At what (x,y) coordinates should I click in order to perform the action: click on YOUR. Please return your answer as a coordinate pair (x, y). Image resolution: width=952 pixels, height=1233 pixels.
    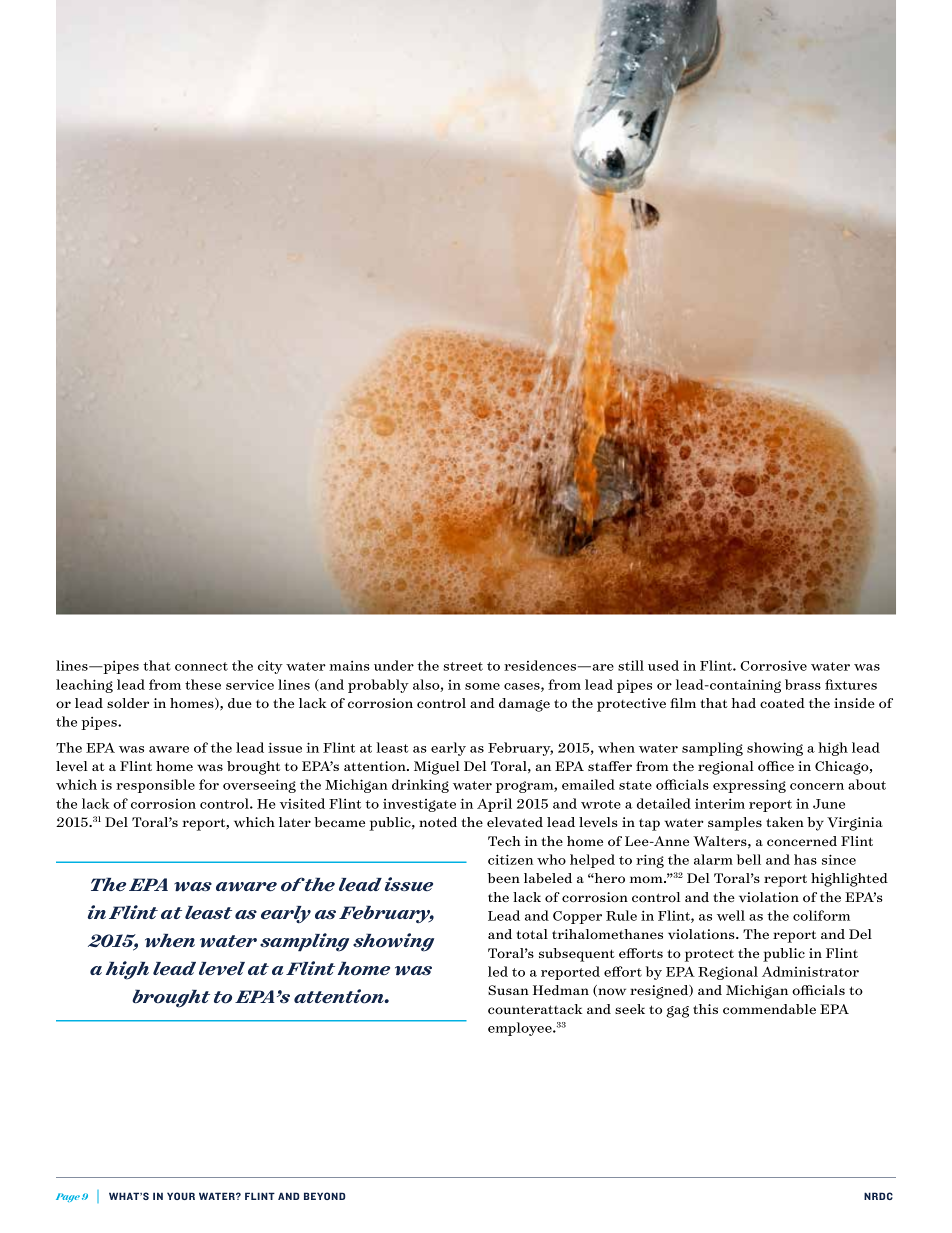
    Looking at the image, I should click on (181, 1196).
